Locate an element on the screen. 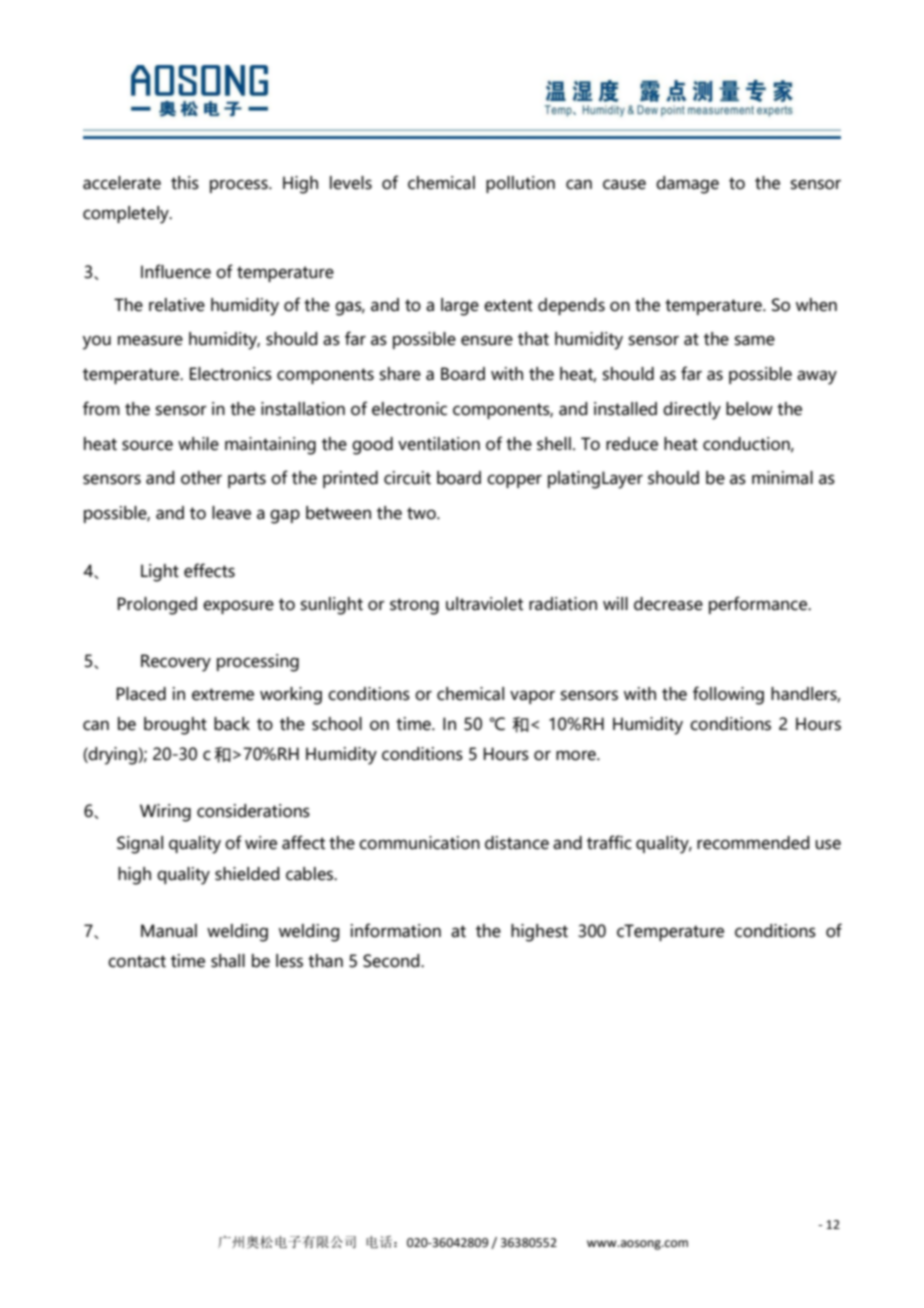 The image size is (924, 1308). effects is located at coordinates (209, 570).
